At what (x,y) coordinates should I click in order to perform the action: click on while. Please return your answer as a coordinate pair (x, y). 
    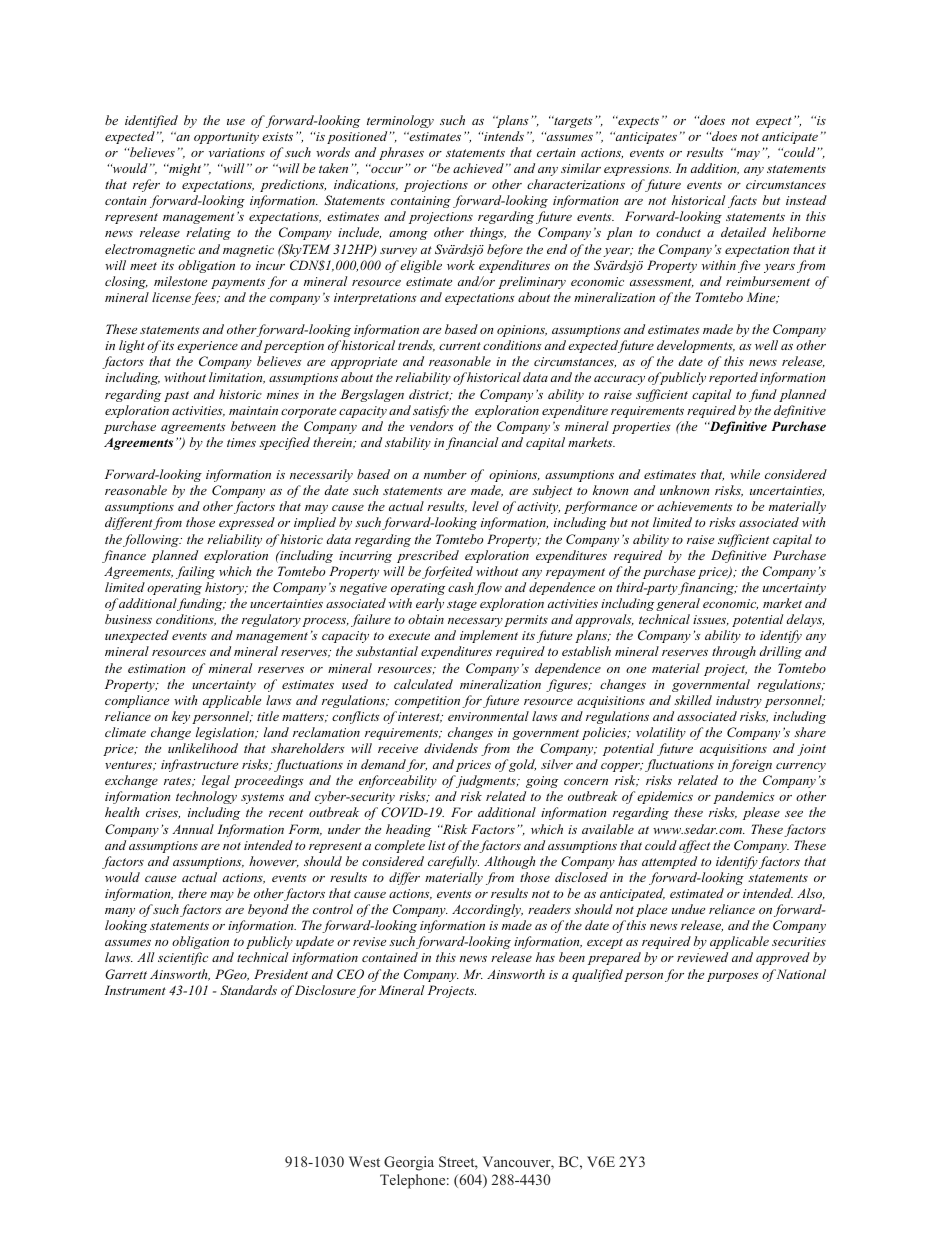
    Looking at the image, I should click on (745, 474).
